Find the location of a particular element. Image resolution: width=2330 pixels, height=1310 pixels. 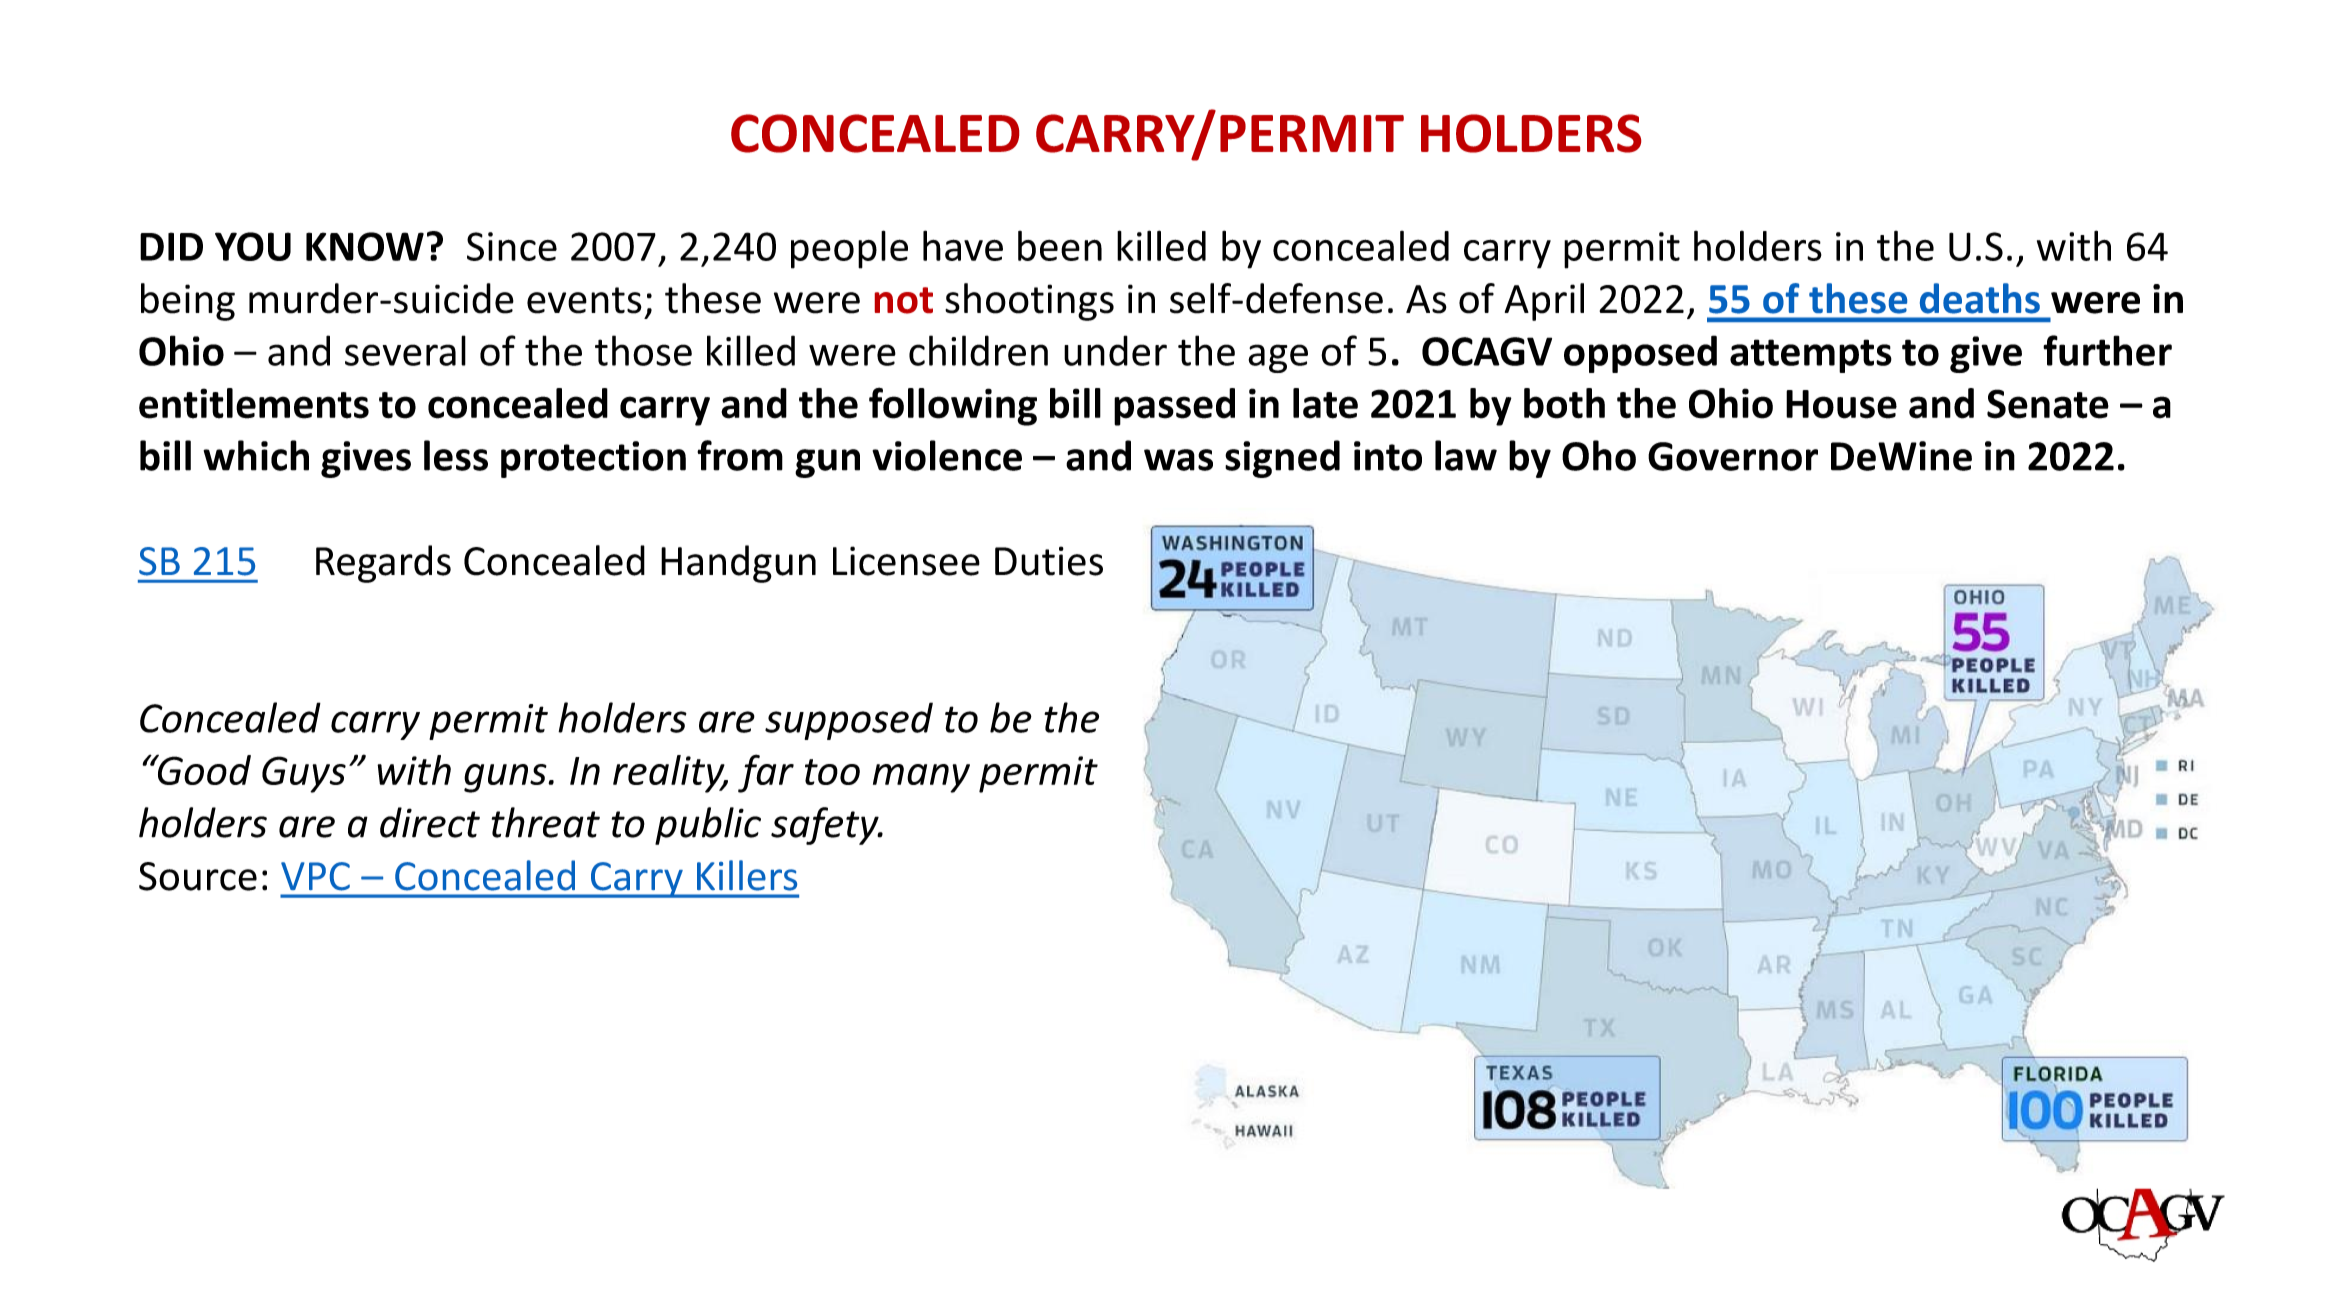

Duties is located at coordinates (1049, 561).
